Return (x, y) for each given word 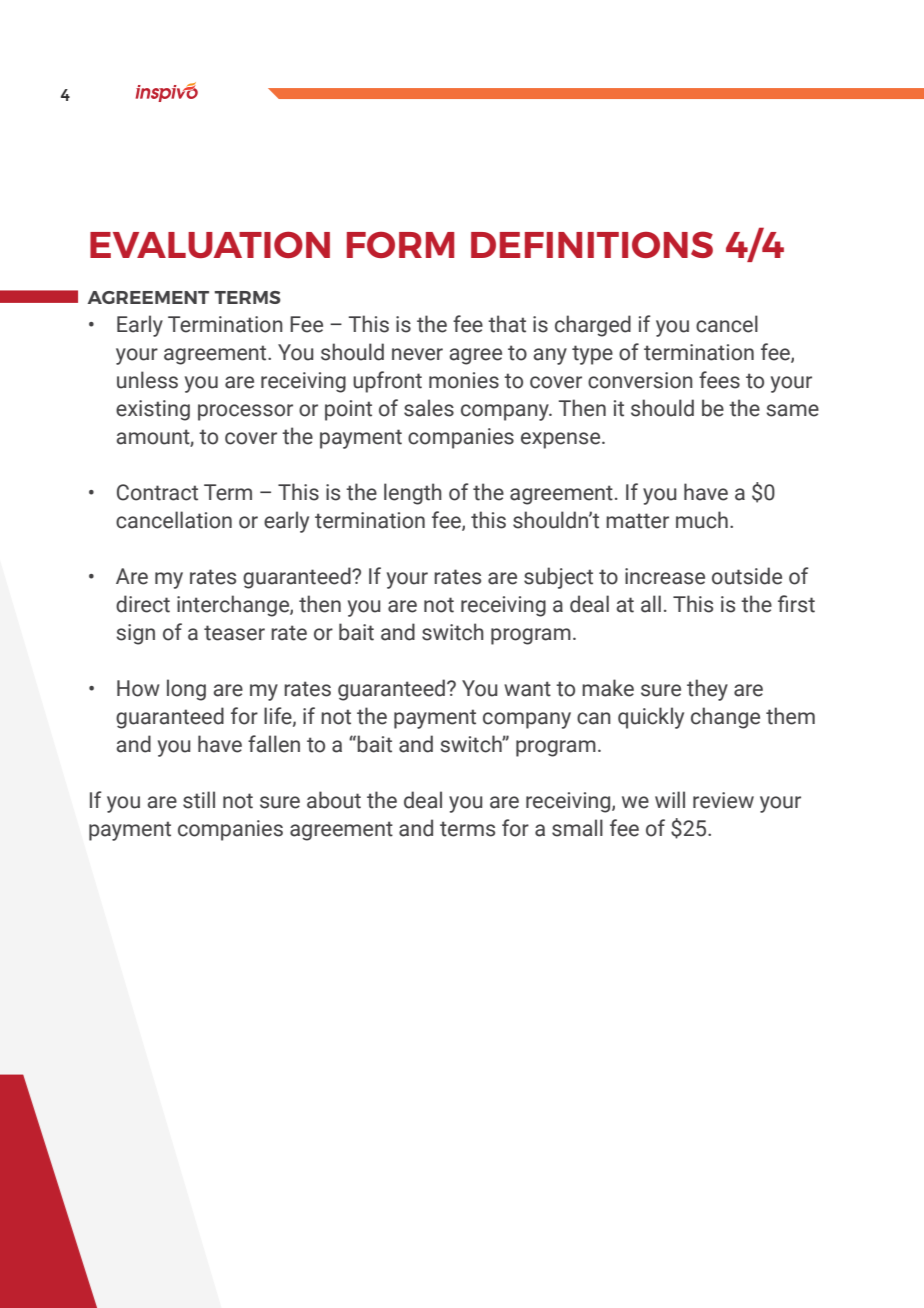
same (792, 410)
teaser (234, 633)
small (577, 828)
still (199, 800)
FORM (400, 245)
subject (558, 578)
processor (245, 412)
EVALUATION (210, 244)
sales (429, 408)
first (796, 604)
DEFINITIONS (592, 244)
